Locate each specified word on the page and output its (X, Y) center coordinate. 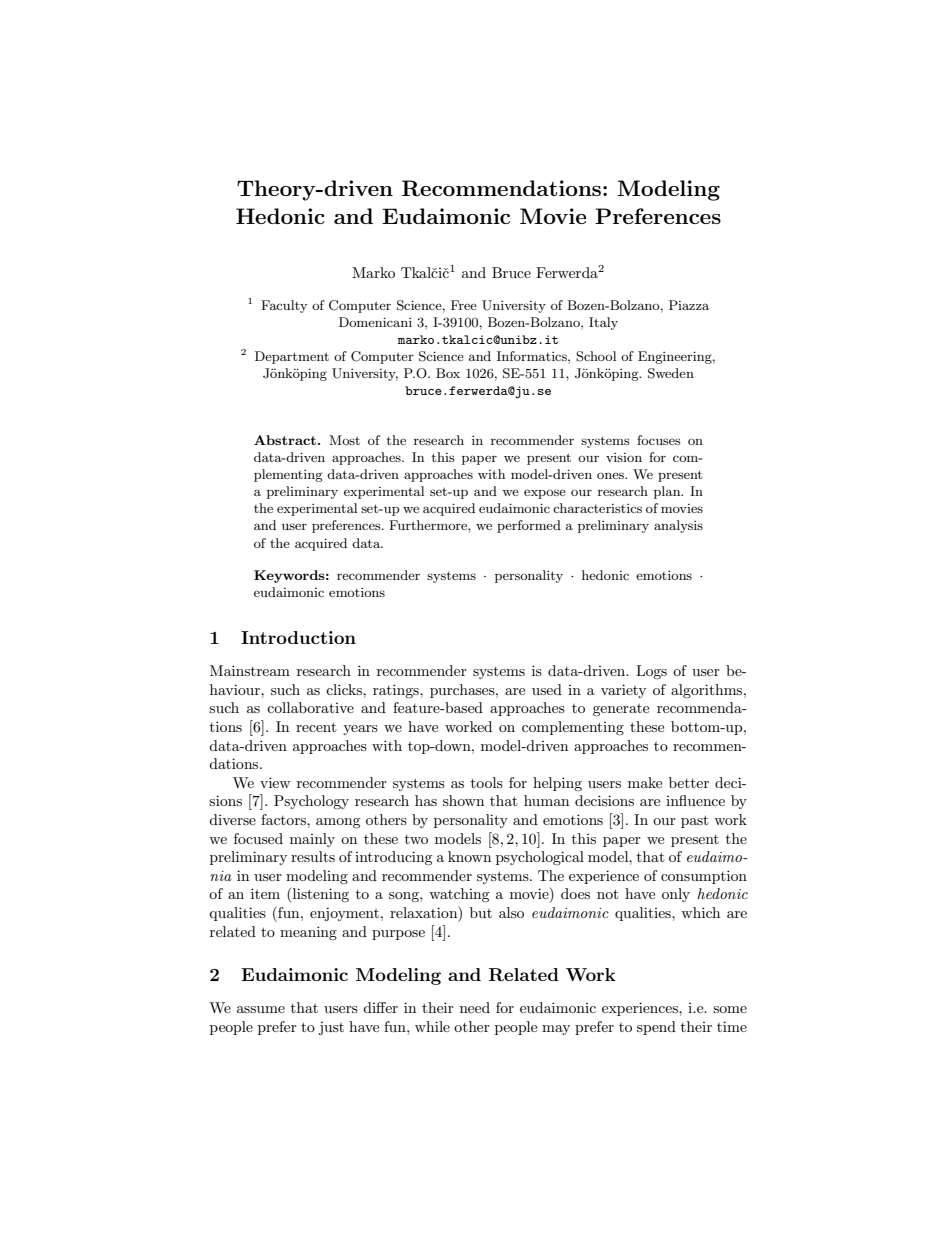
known (469, 856)
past (694, 821)
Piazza (689, 305)
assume (261, 1009)
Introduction (298, 637)
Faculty (284, 306)
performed (529, 526)
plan (668, 492)
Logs (651, 672)
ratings (397, 691)
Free (464, 305)
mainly (312, 840)
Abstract (285, 440)
